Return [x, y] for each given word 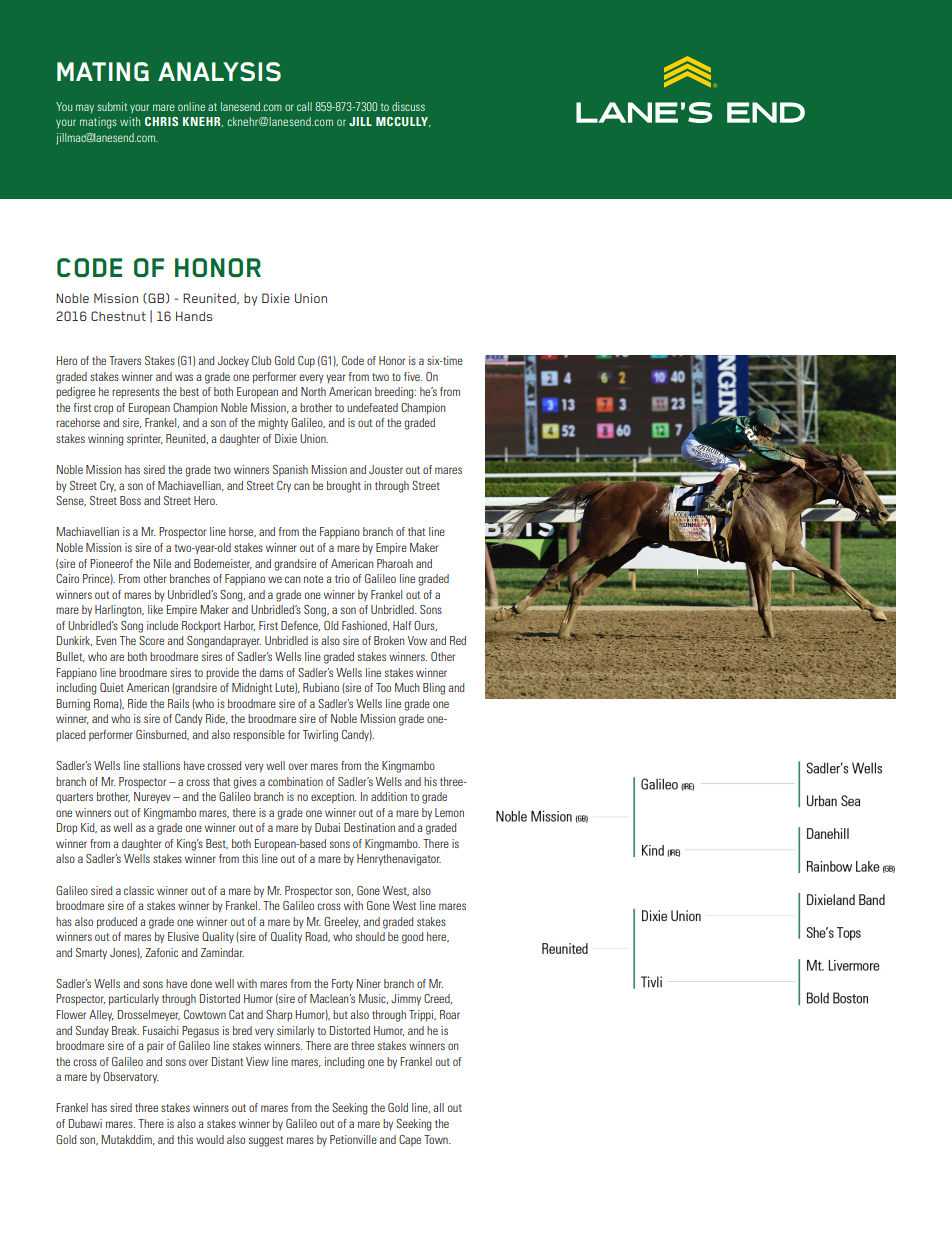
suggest [266, 1141]
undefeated [372, 407]
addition [389, 796]
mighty [273, 424]
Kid [89, 828]
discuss [408, 106]
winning [105, 440]
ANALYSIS [219, 71]
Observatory [131, 1077]
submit [112, 106]
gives [245, 783]
